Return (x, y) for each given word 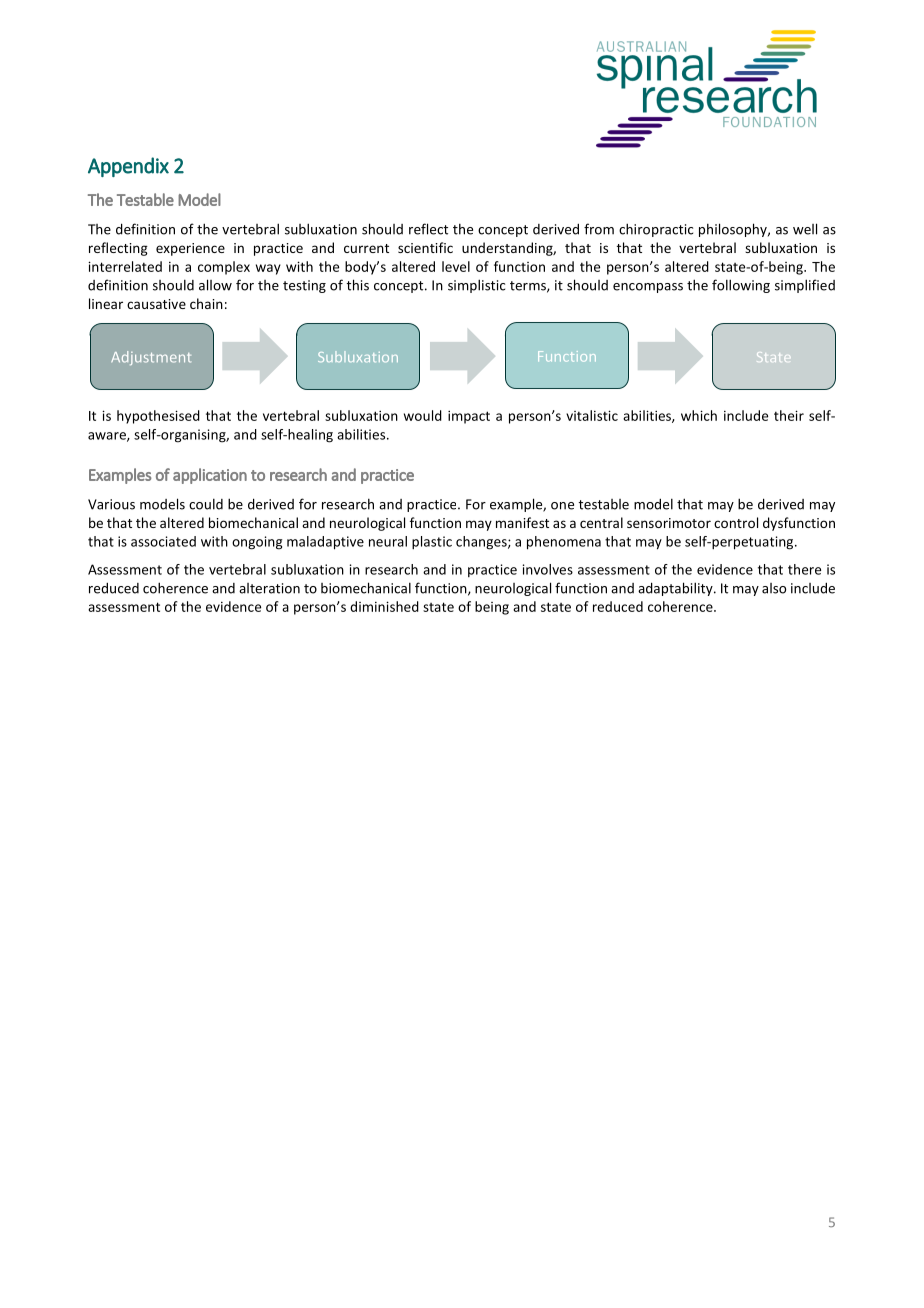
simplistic (476, 286)
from (599, 229)
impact (469, 417)
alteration (269, 588)
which (699, 415)
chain (206, 303)
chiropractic (656, 230)
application (210, 476)
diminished (384, 606)
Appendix (128, 167)
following (741, 286)
